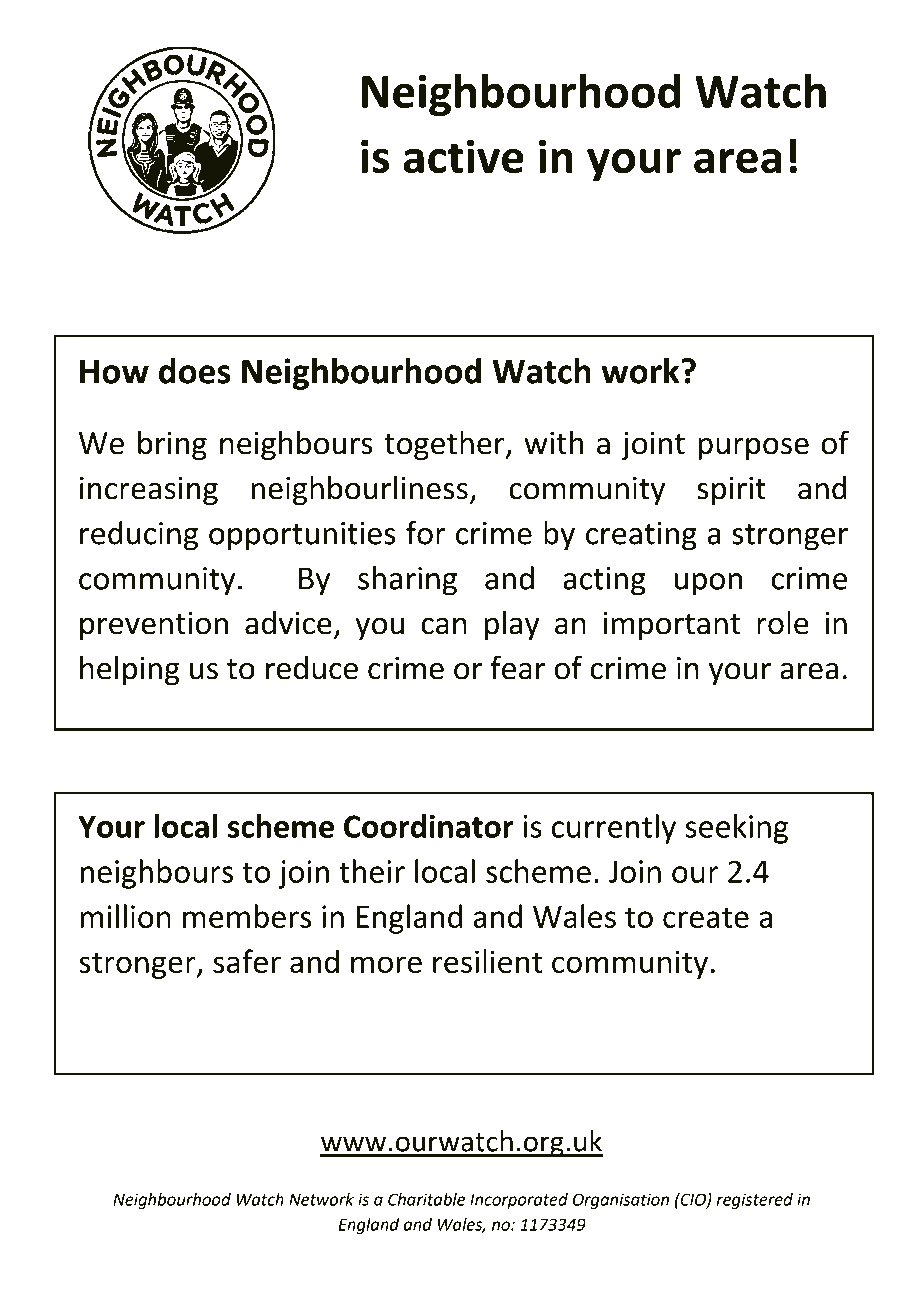 The height and width of the document is (1303, 924). What do you see at coordinates (426, 1199) in the document?
I see `Charitable` at bounding box center [426, 1199].
